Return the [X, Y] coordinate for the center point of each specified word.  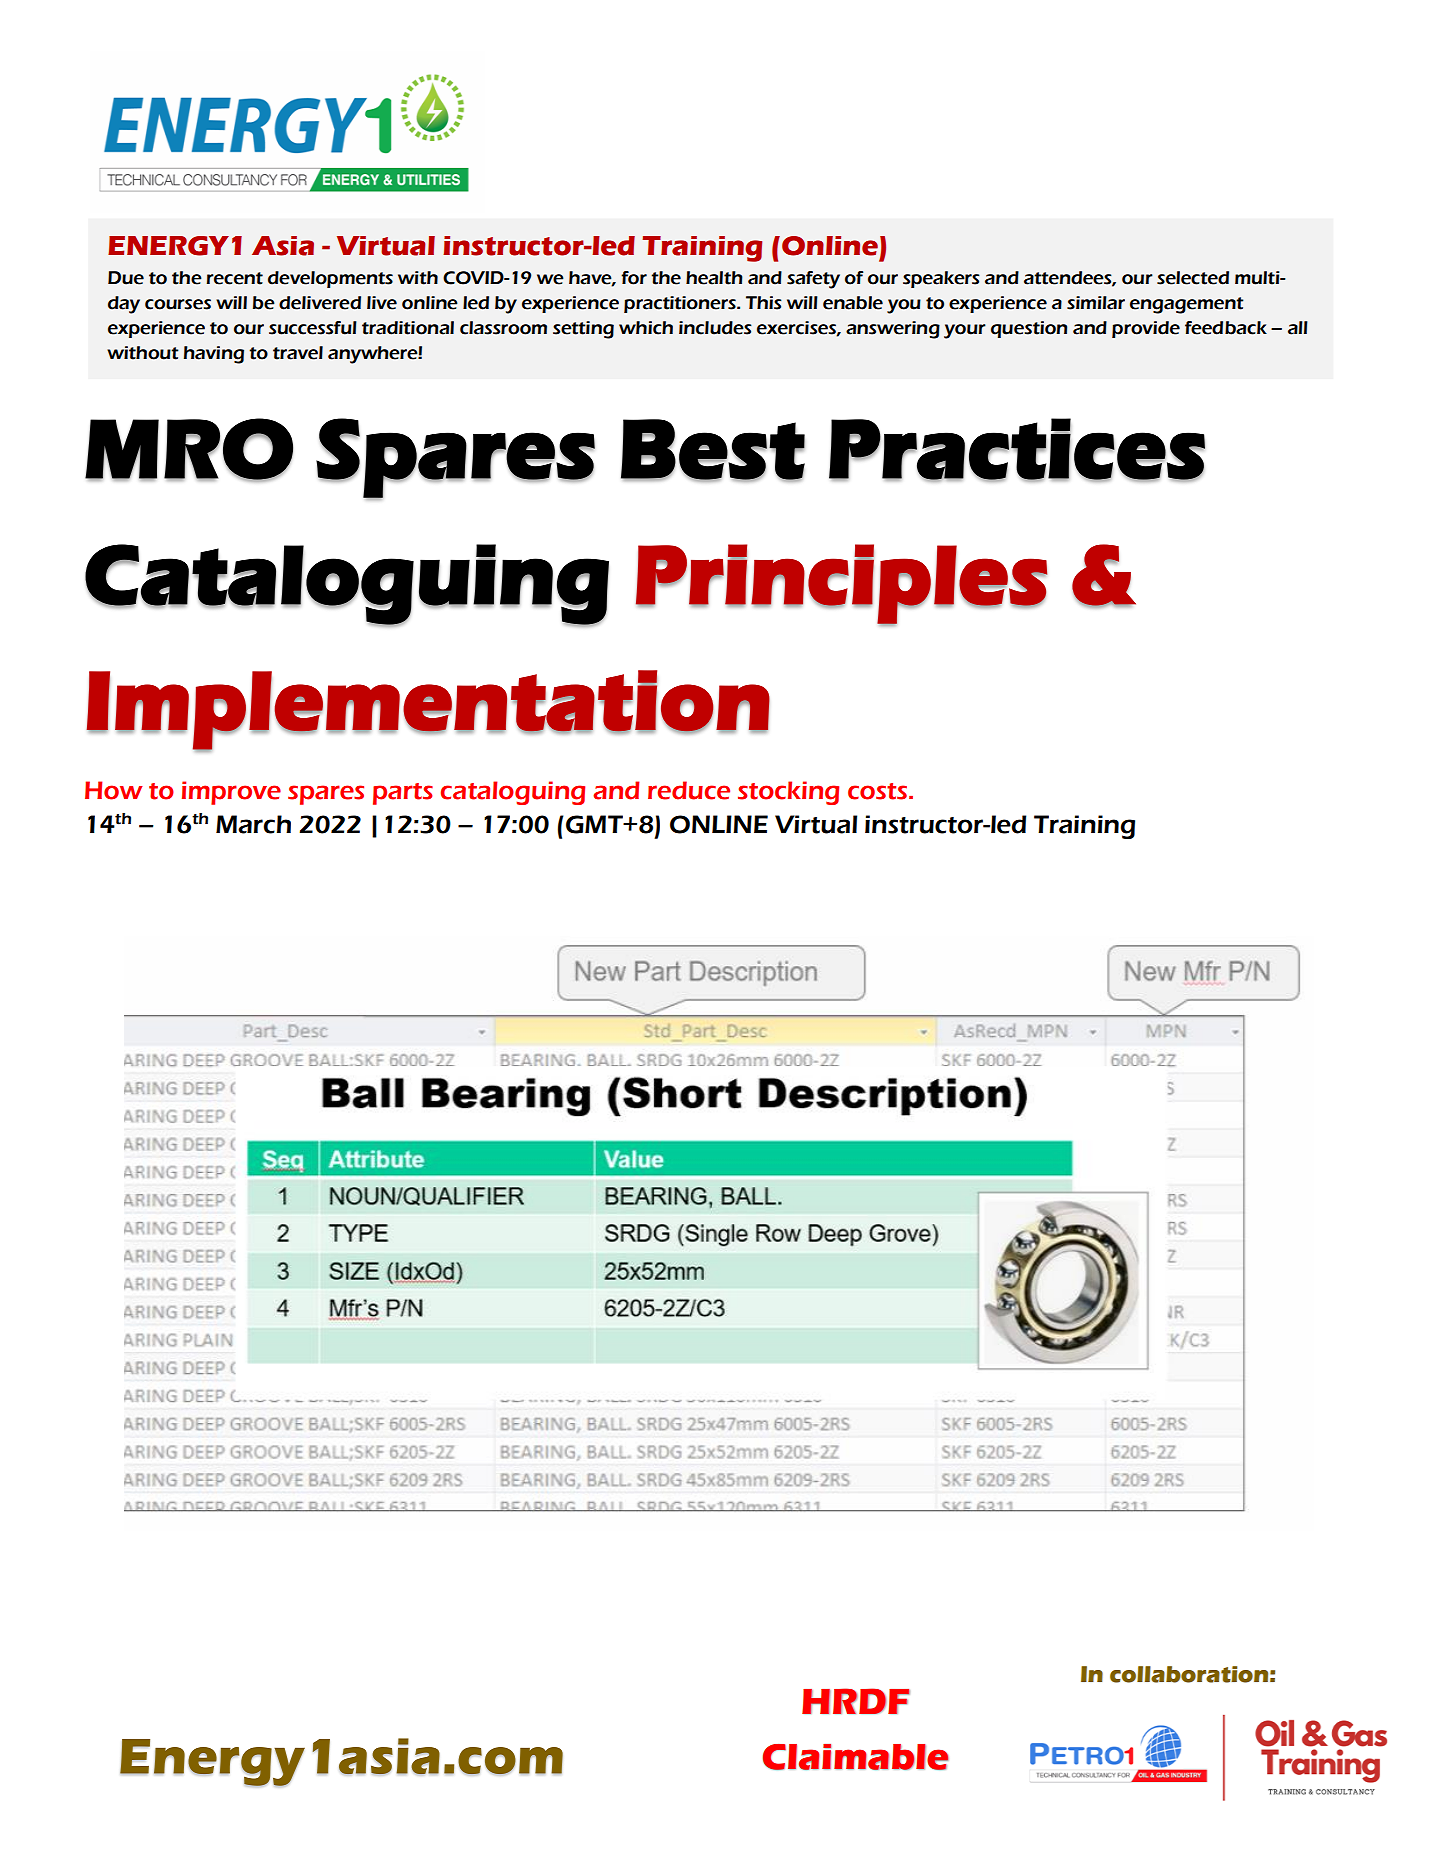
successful [313, 328]
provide [1146, 329]
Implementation [428, 710]
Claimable [855, 1757]
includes [715, 328]
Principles [842, 584]
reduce [689, 790]
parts [403, 794]
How [113, 790]
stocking [788, 793]
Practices [1017, 449]
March [253, 824]
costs [879, 791]
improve [231, 793]
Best [713, 450]
